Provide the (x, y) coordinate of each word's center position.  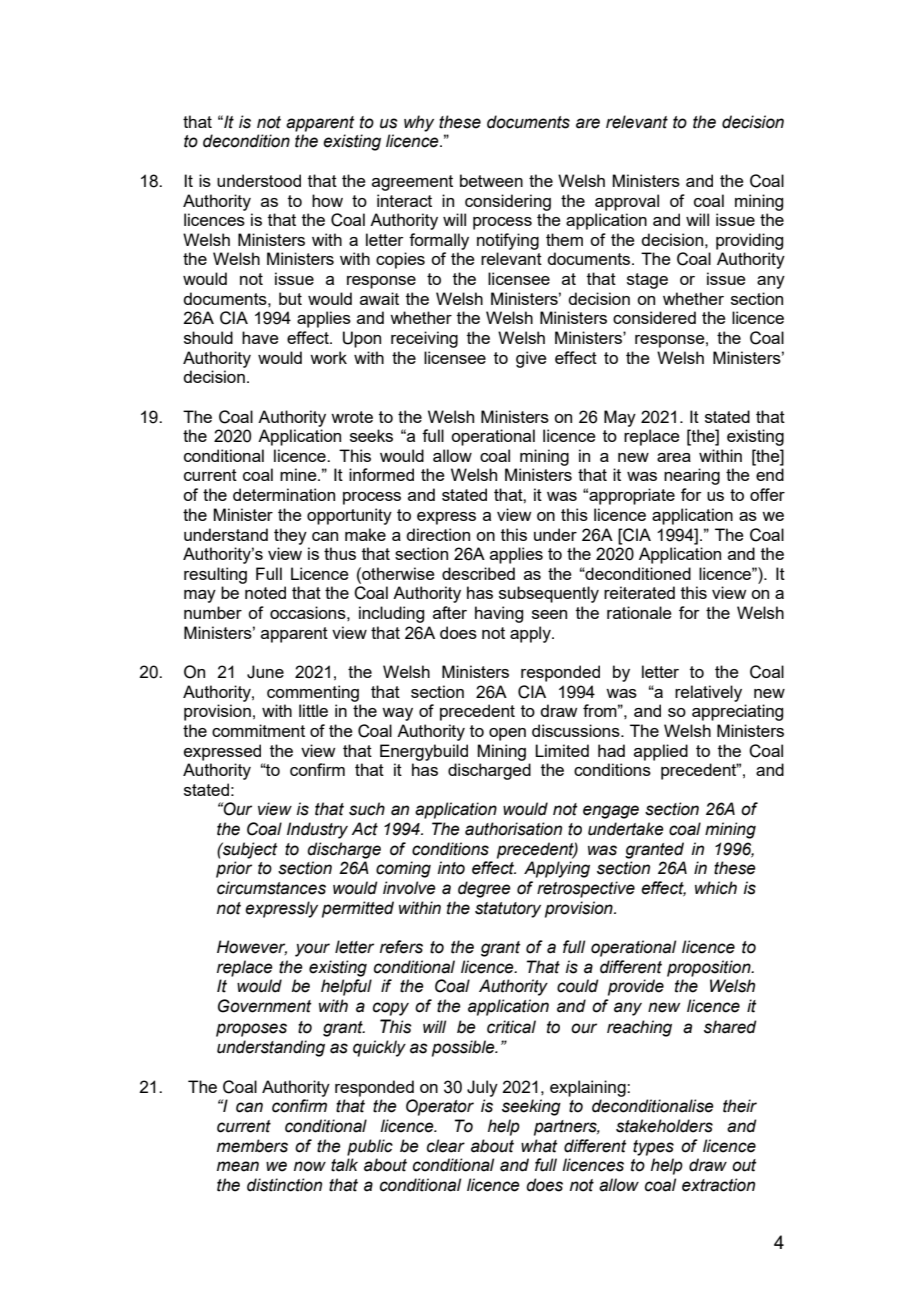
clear (446, 1146)
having (499, 614)
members (252, 1146)
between (491, 180)
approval (627, 202)
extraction (718, 1185)
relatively (708, 693)
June (265, 672)
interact (404, 200)
